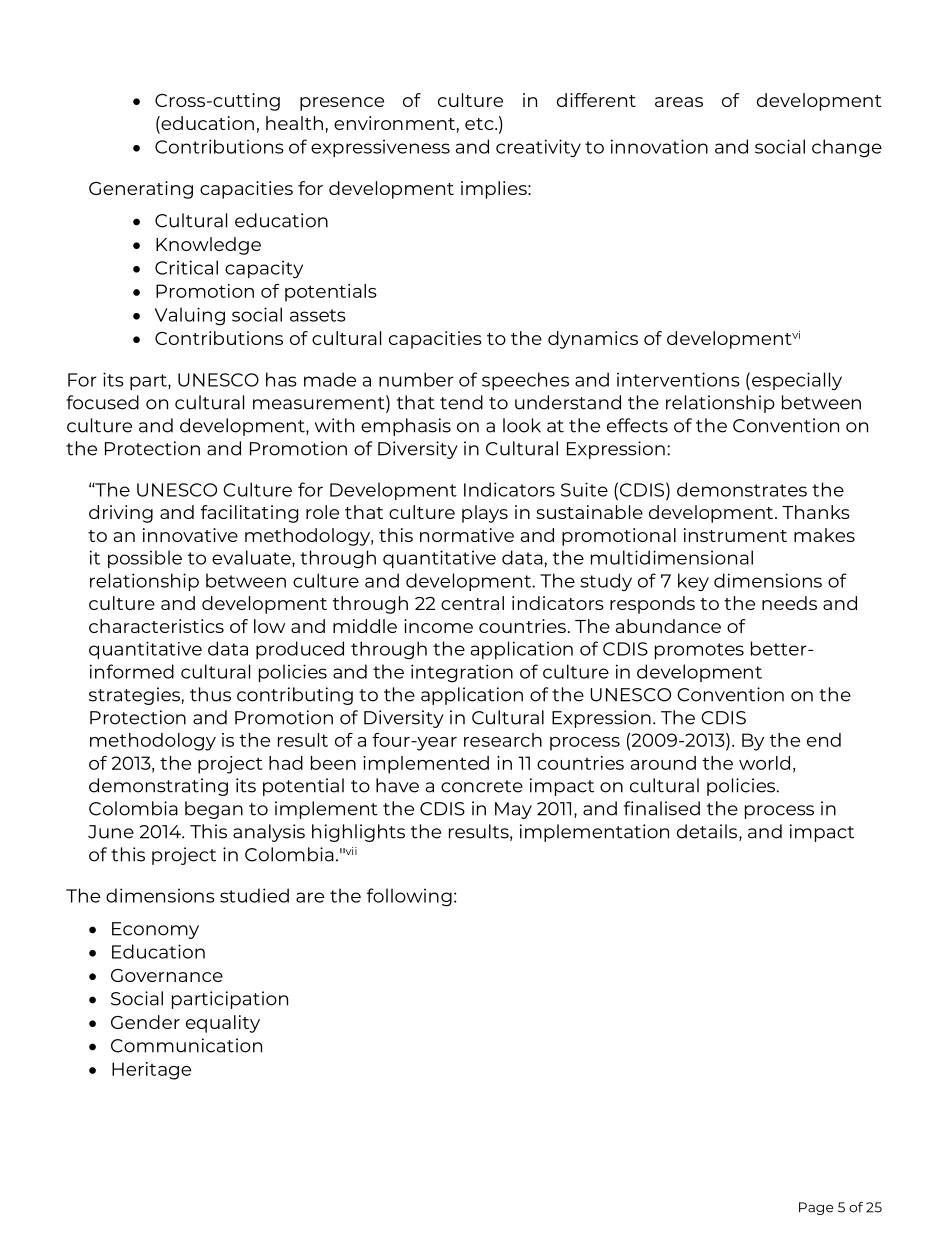  Describe the element at coordinates (480, 124) in the screenshot. I see `etc` at that location.
